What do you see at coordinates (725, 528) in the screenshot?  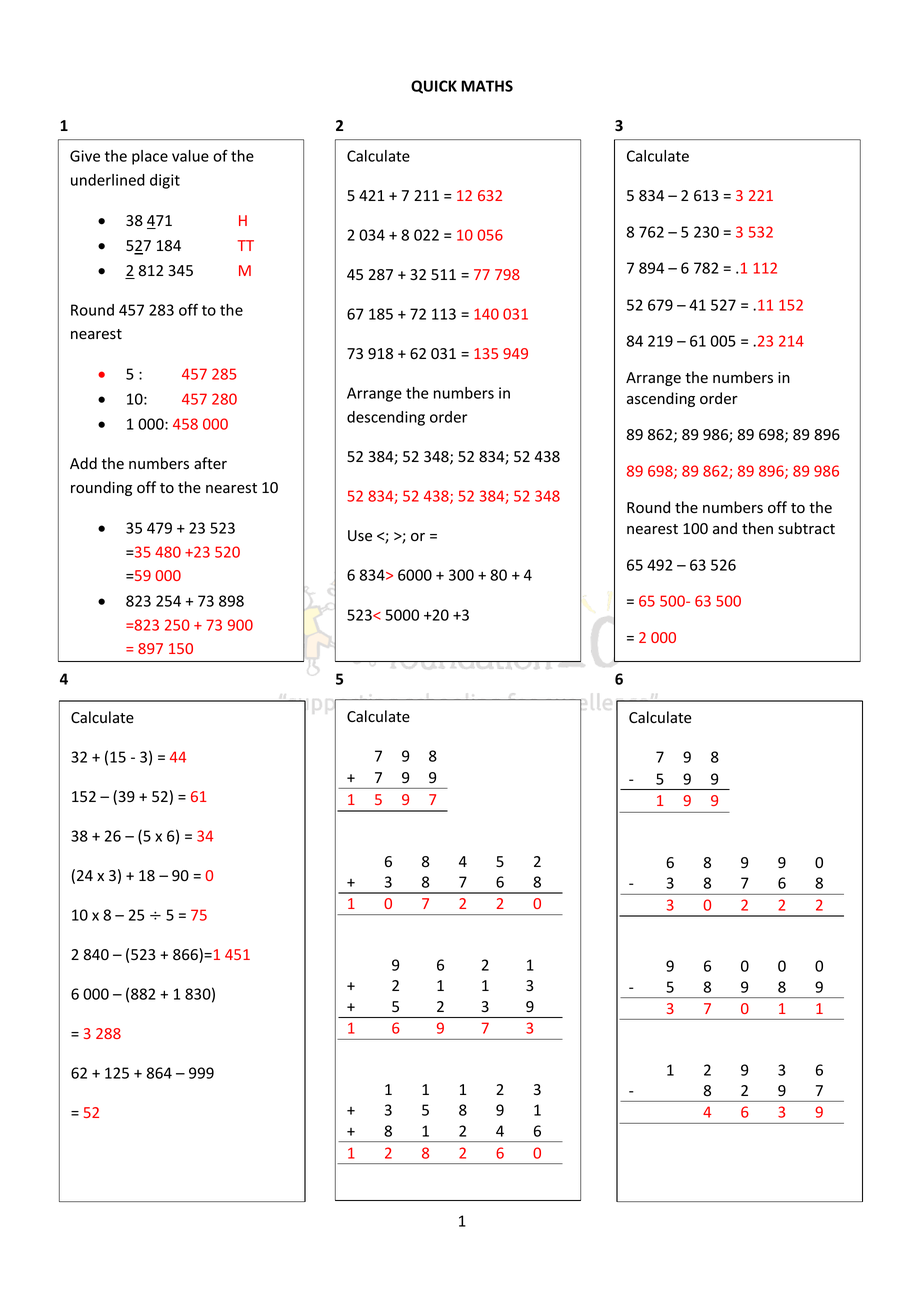 I see `and` at bounding box center [725, 528].
